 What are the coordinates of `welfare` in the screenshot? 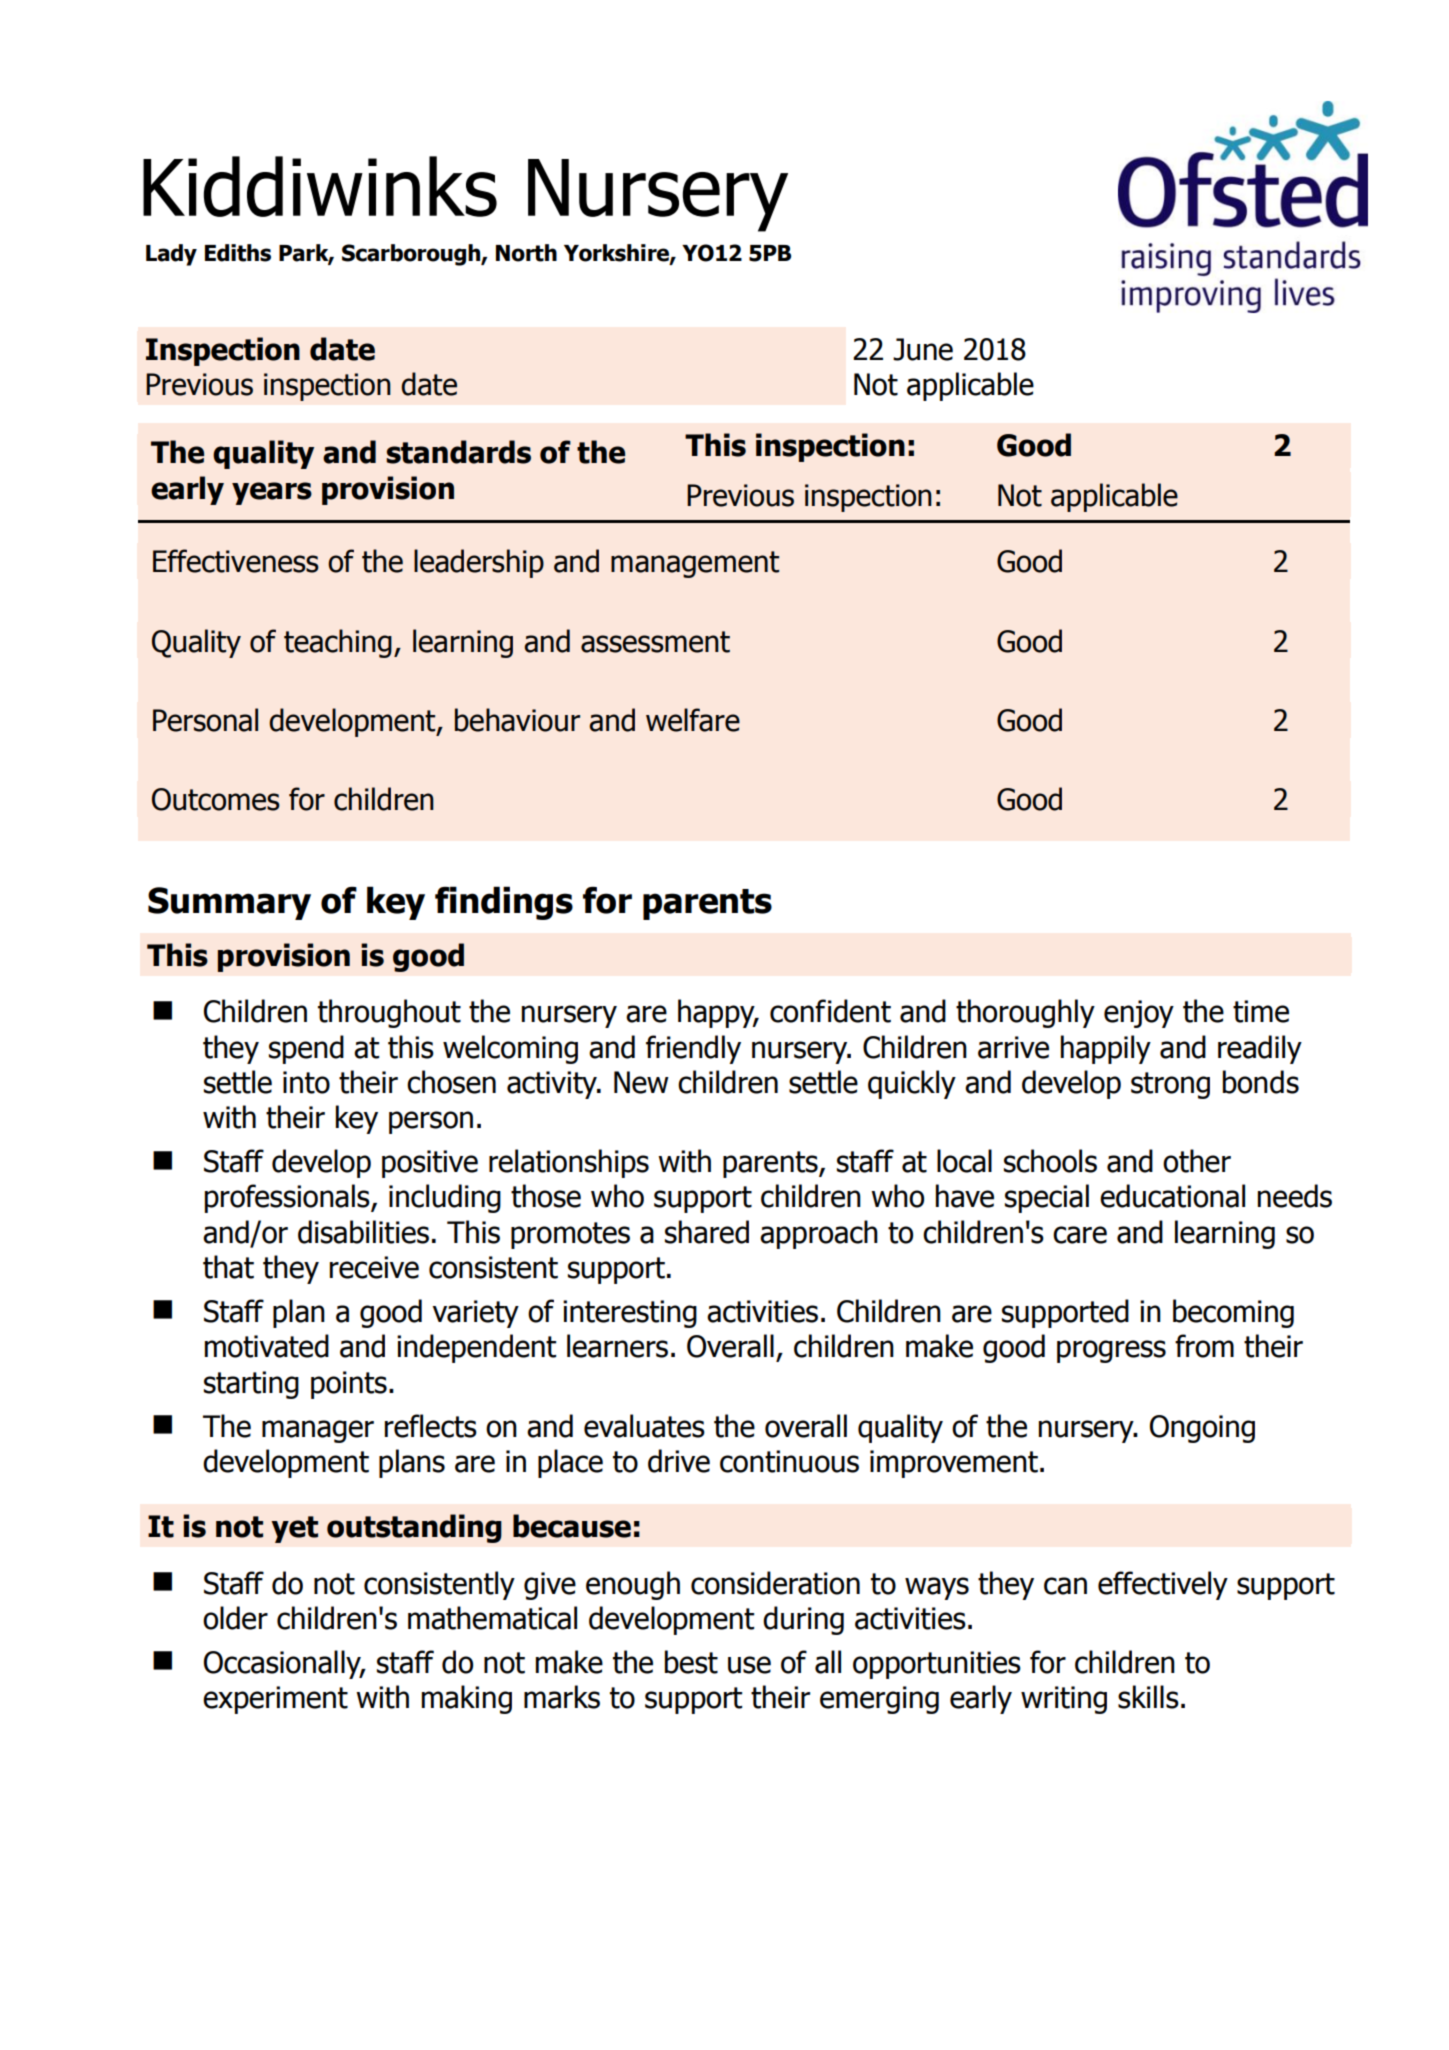 It's located at (693, 720).
